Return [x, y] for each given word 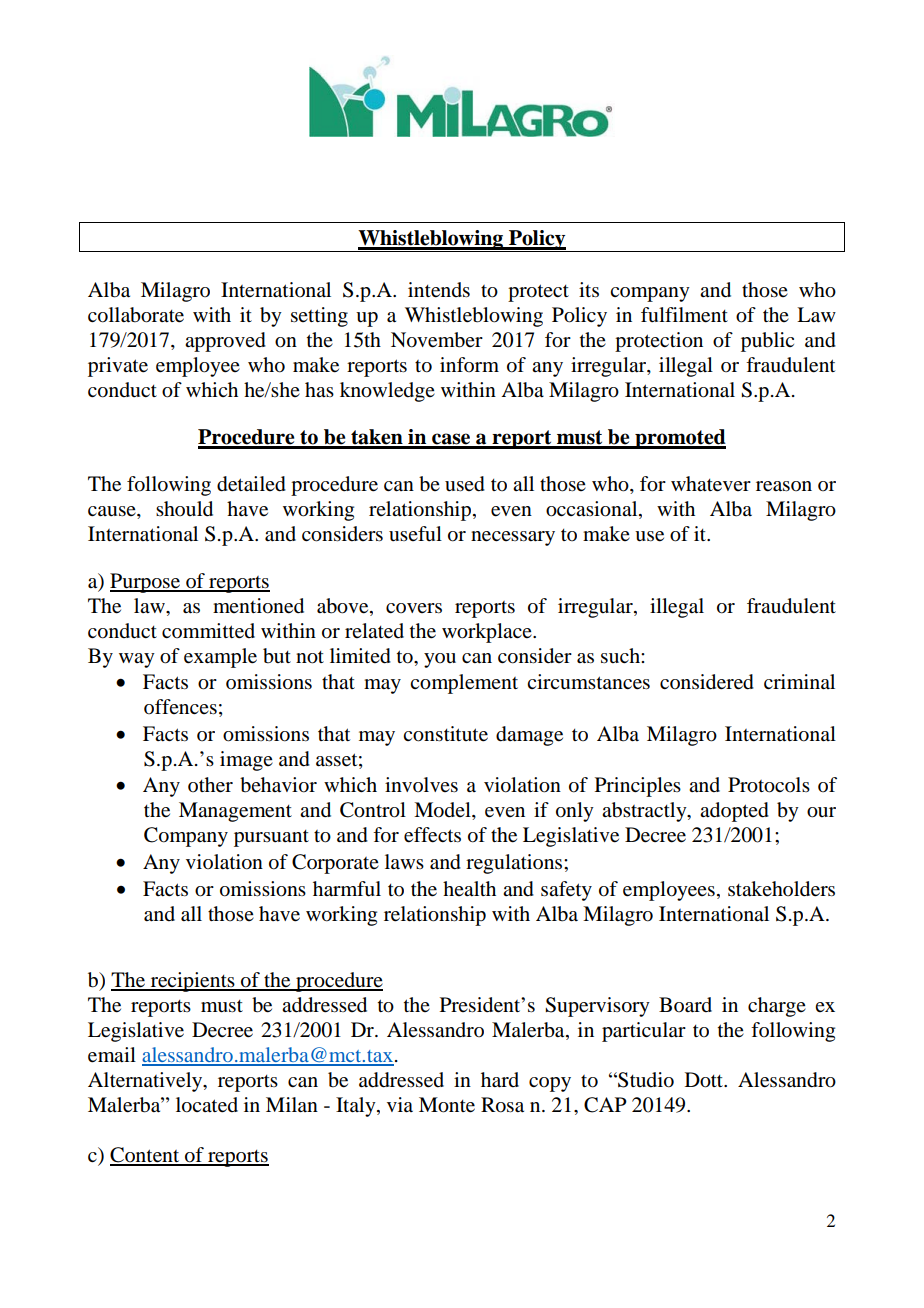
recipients [193, 982]
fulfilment [684, 315]
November [437, 340]
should [184, 509]
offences [180, 707]
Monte [447, 1105]
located [207, 1105]
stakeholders [781, 889]
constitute [445, 734]
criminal [799, 681]
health [469, 888]
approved [225, 342]
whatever [711, 484]
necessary [513, 538]
